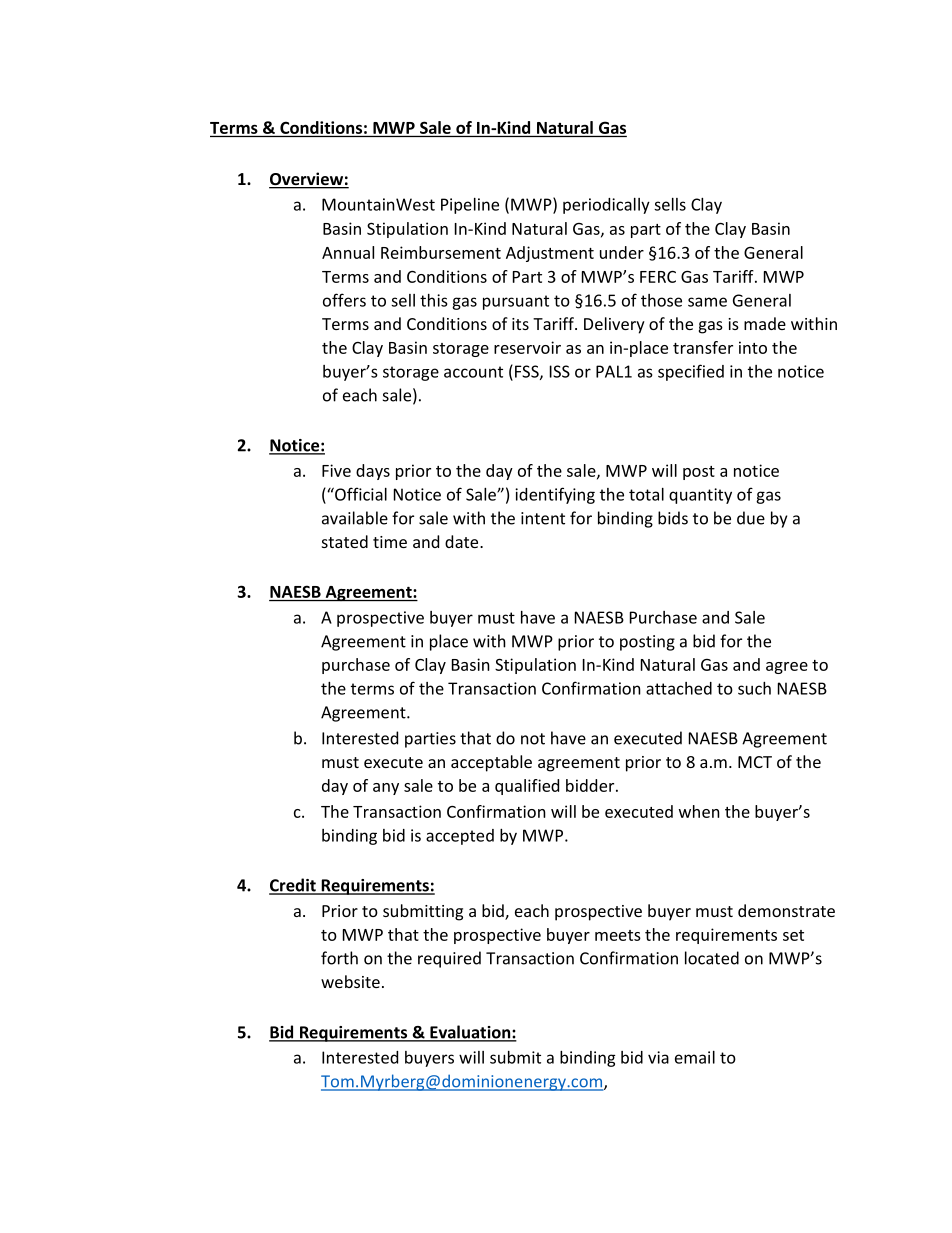 Image resolution: width=952 pixels, height=1233 pixels. I want to click on such, so click(754, 688).
